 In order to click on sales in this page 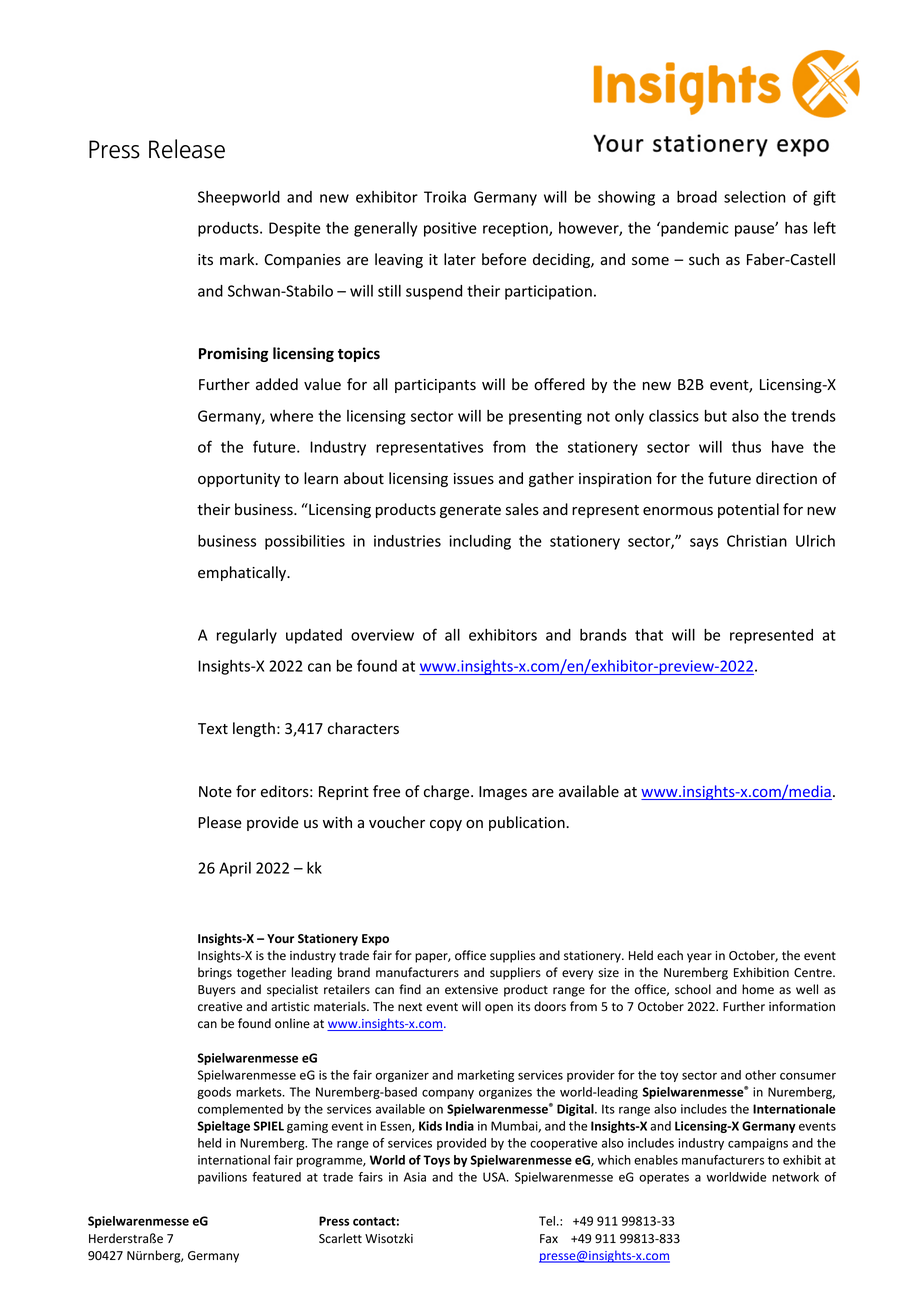, I will do `click(522, 509)`.
